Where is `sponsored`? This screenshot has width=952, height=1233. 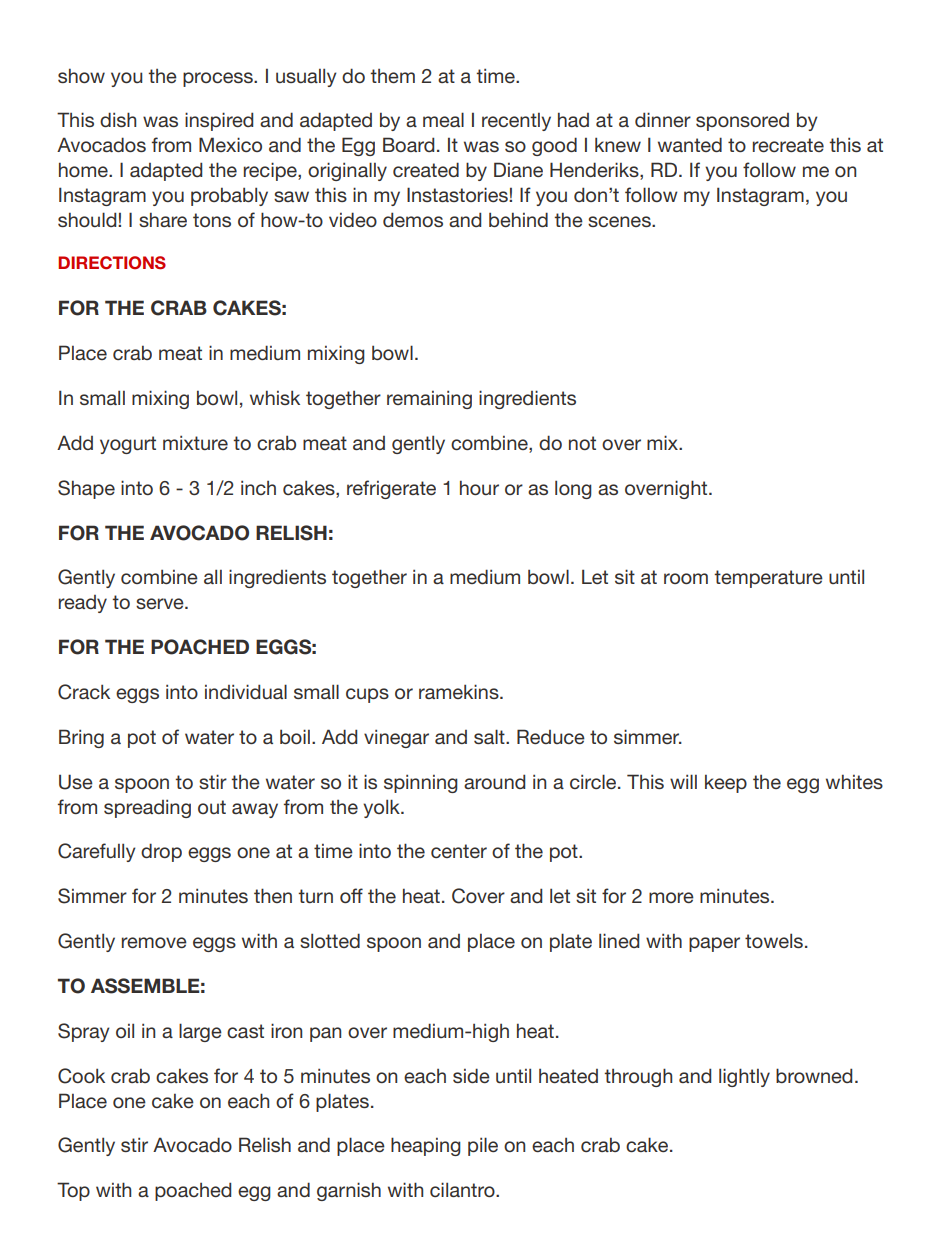
sponsored is located at coordinates (742, 122).
